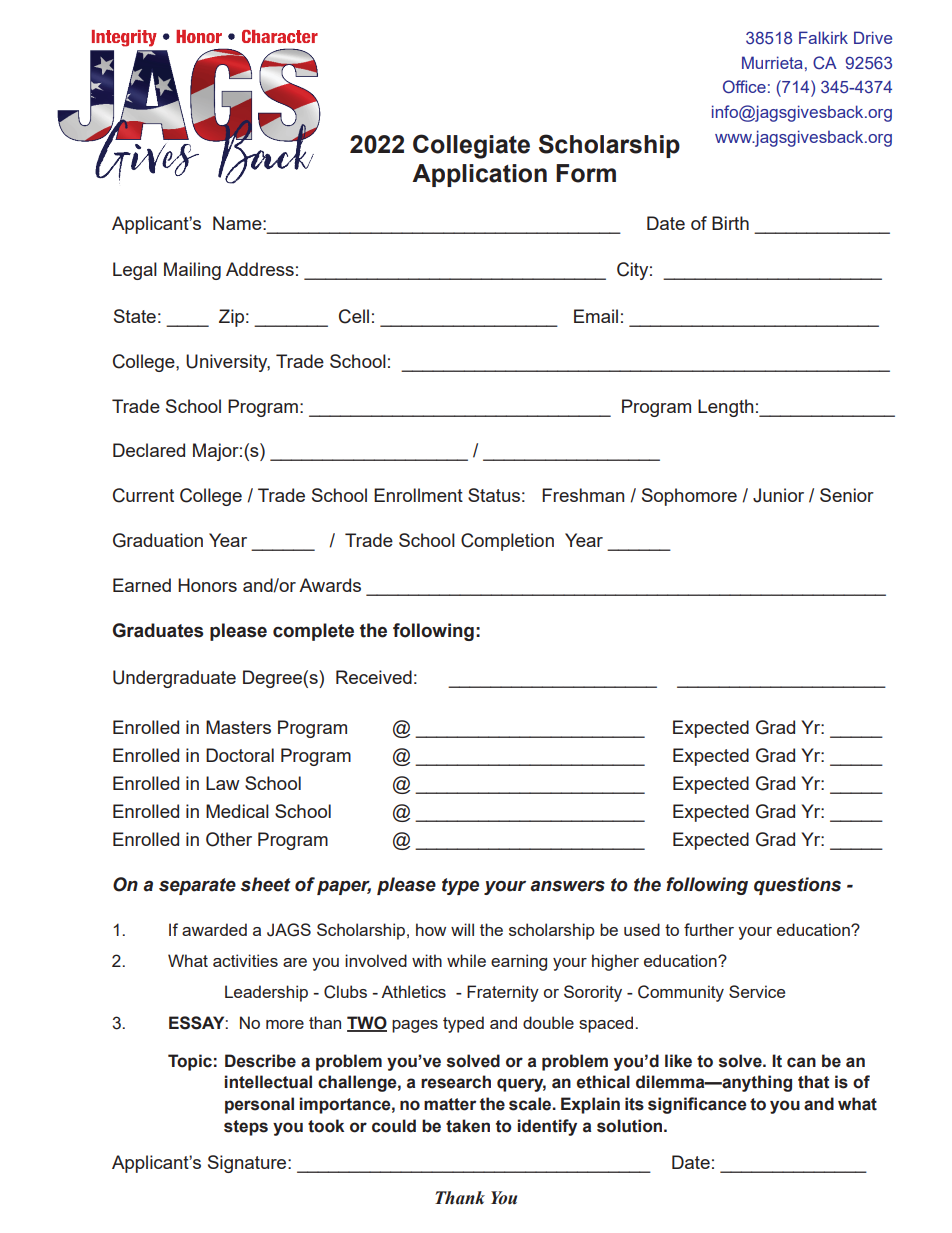 This document has width=952, height=1233. Describe the element at coordinates (479, 175) in the document. I see `Application` at that location.
